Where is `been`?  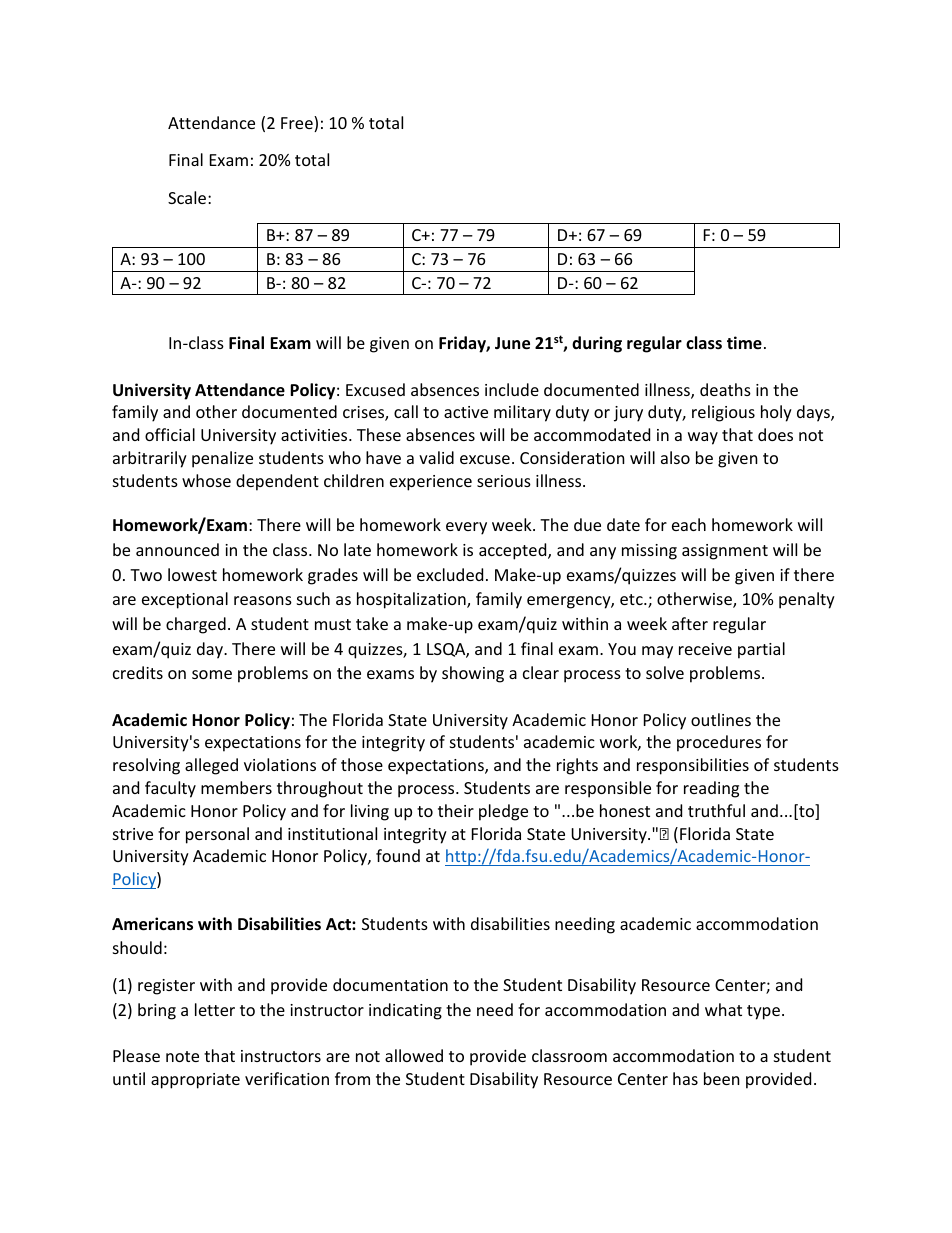
been is located at coordinates (722, 1078).
